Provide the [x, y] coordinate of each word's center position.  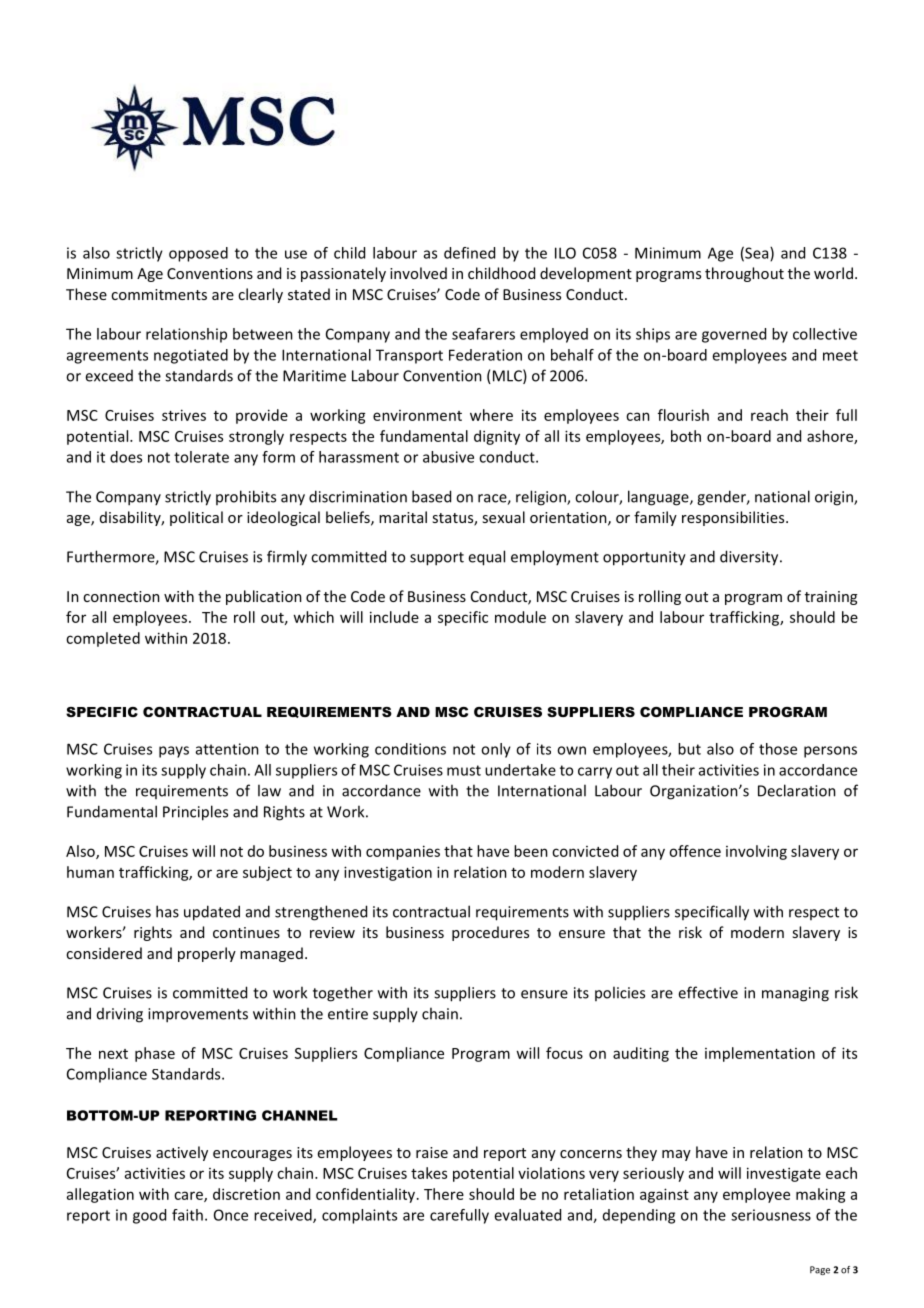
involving [756, 852]
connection [121, 596]
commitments [159, 294]
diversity [750, 558]
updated [212, 913]
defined [469, 253]
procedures [490, 933]
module [520, 617]
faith [187, 1215]
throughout [744, 274]
